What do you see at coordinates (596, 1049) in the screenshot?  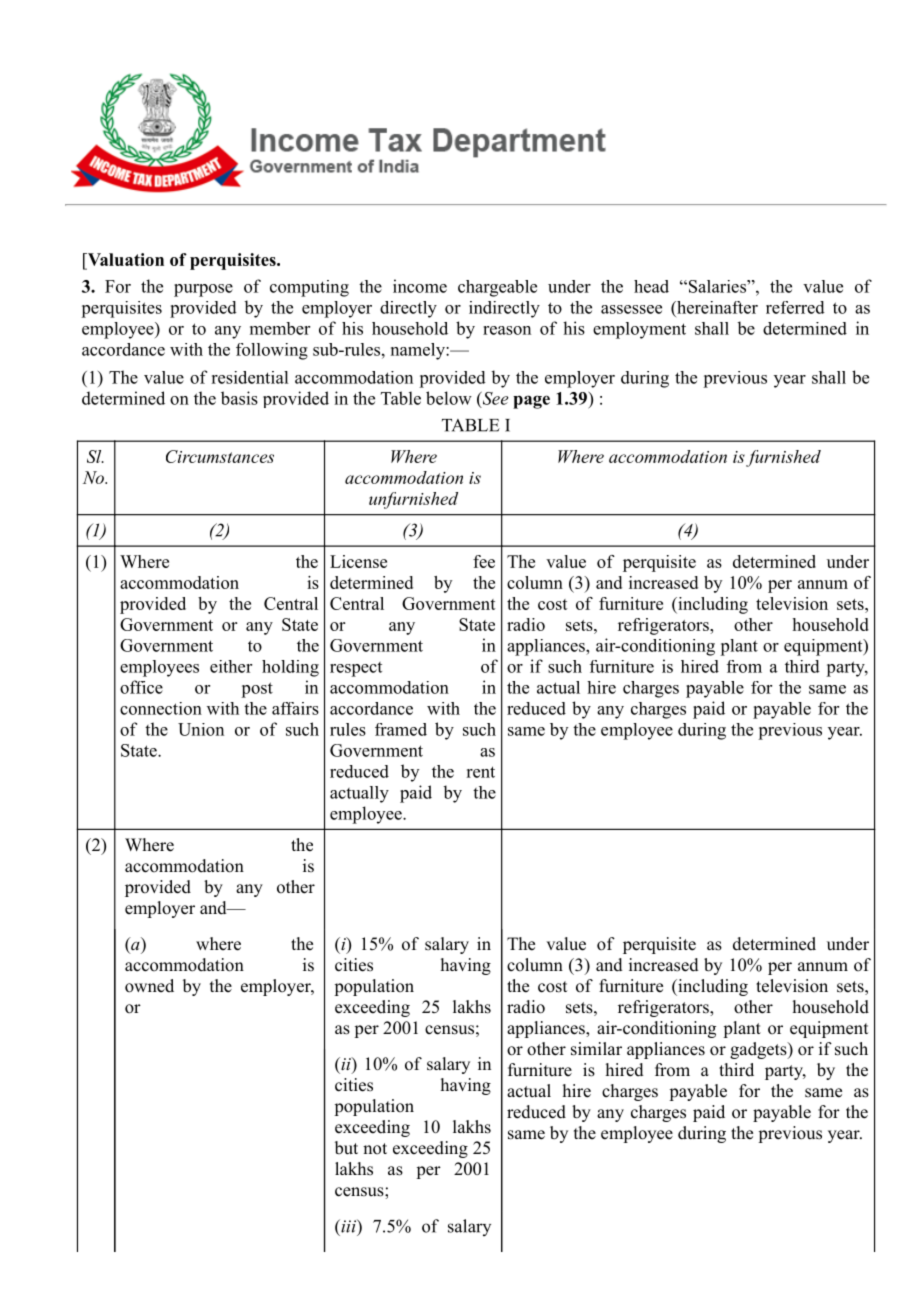 I see `similar` at bounding box center [596, 1049].
